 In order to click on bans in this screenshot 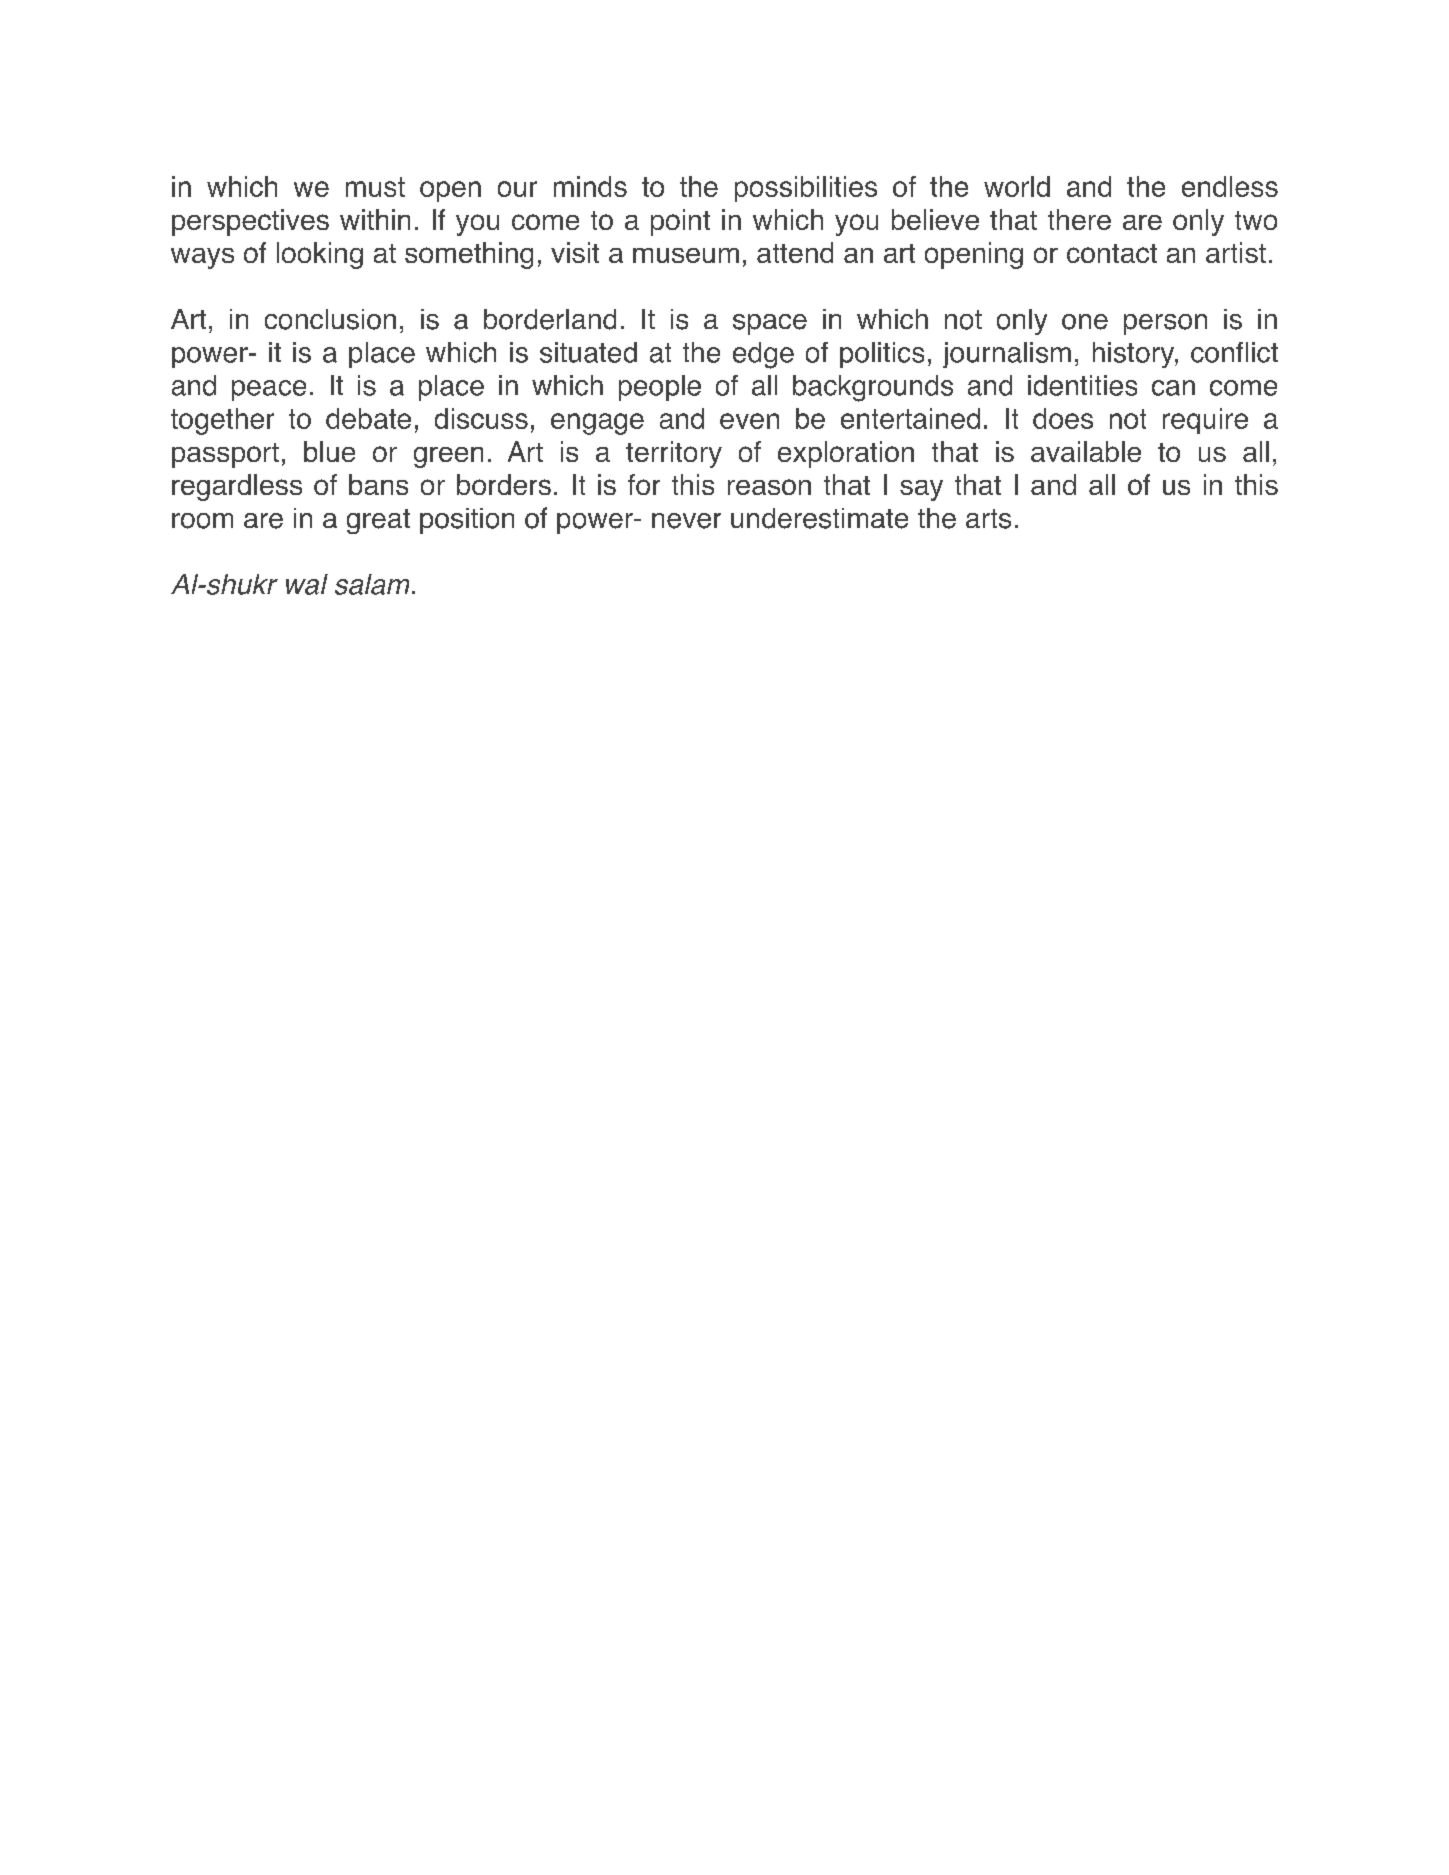, I will do `click(378, 484)`.
